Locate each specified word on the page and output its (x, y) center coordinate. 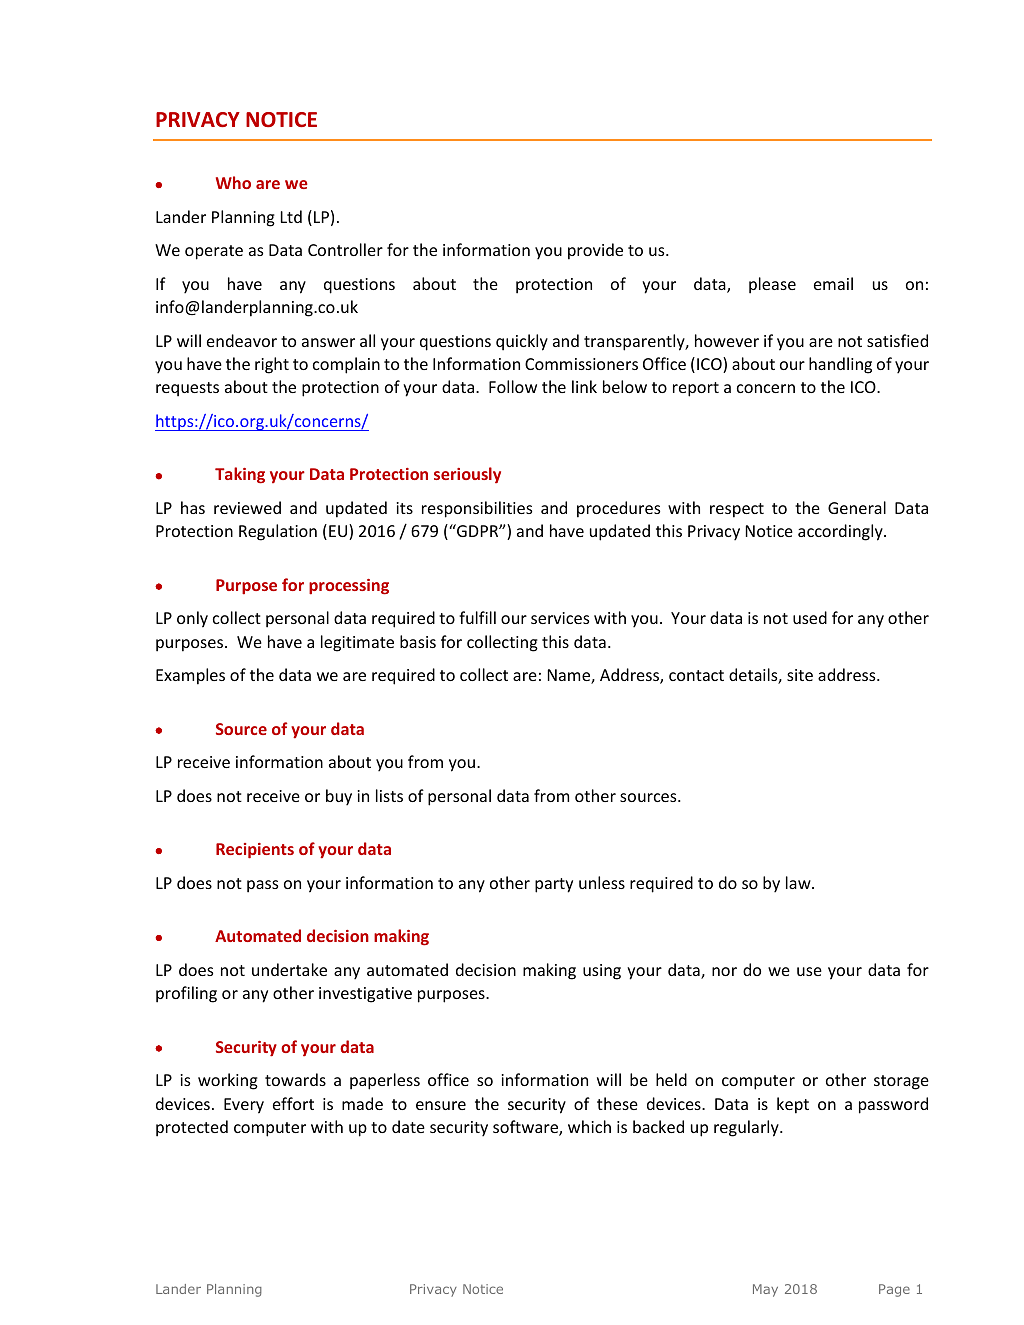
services (560, 618)
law (799, 882)
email (833, 283)
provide (595, 251)
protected (192, 1128)
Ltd (291, 216)
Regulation (278, 532)
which (589, 1126)
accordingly (841, 532)
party (554, 885)
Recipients (255, 851)
